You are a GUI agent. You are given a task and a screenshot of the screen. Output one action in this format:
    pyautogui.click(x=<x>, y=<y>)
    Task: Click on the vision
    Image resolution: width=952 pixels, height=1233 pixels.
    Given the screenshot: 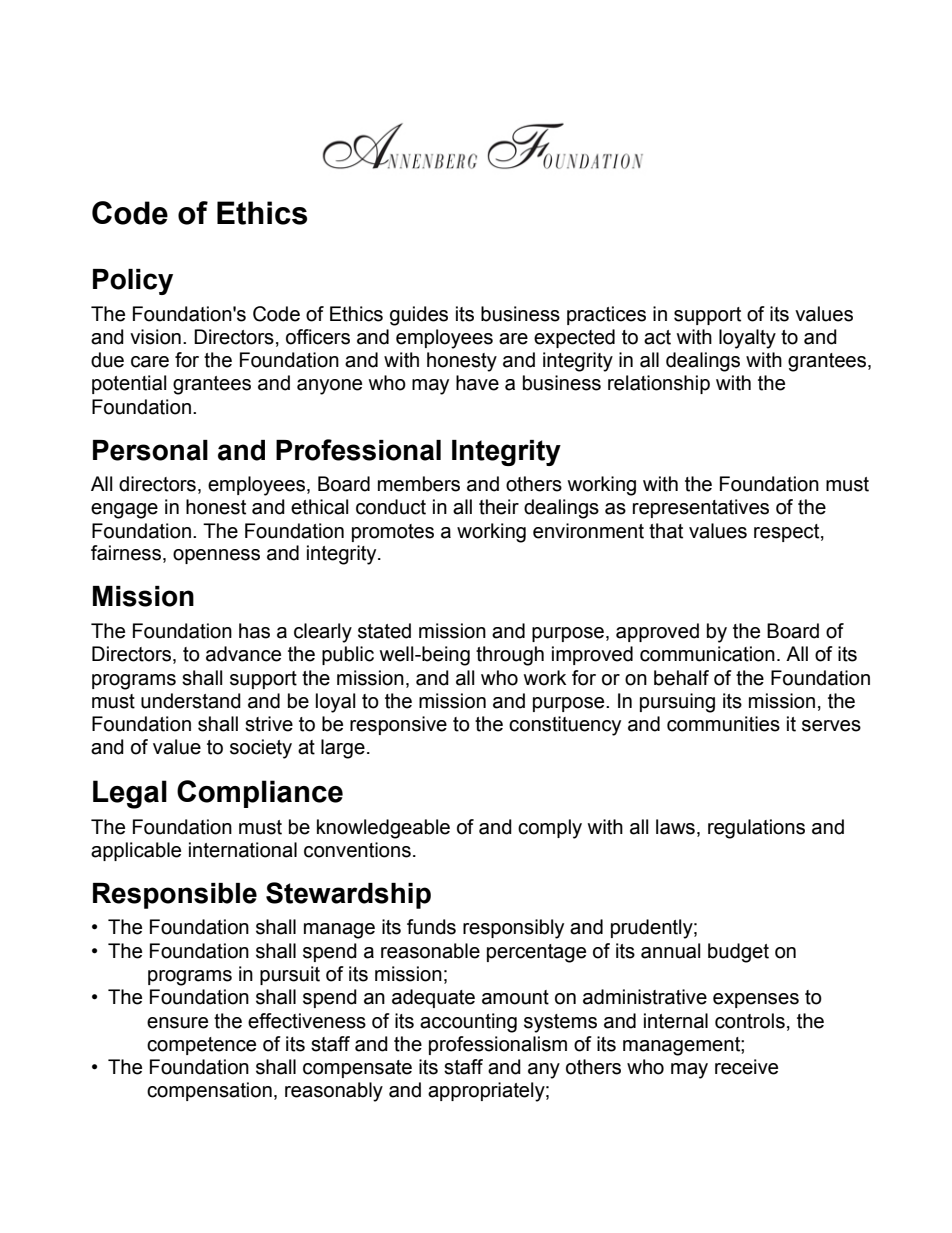 What is the action you would take?
    pyautogui.click(x=155, y=337)
